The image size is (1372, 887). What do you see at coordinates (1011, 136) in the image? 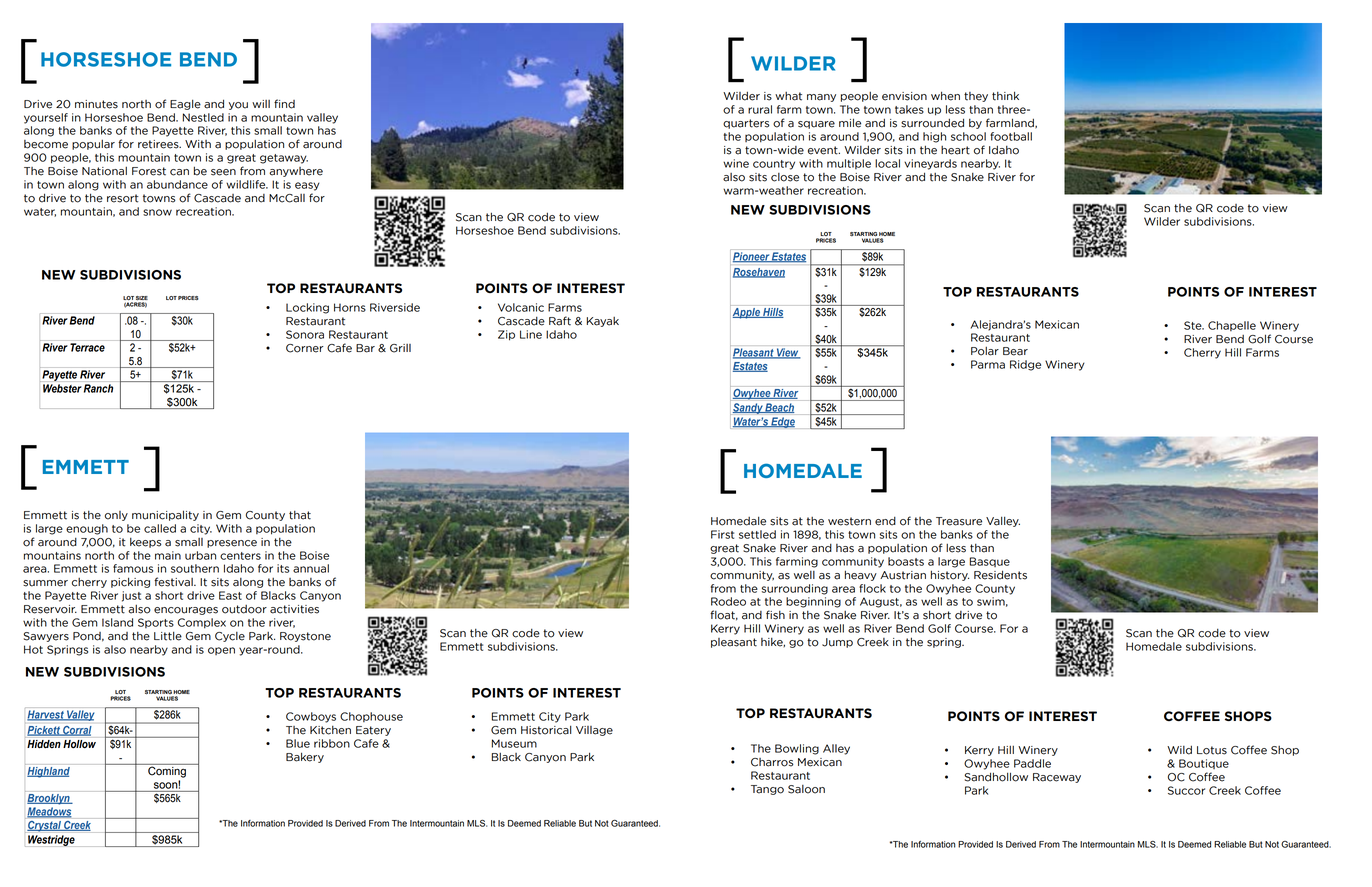
I see `football` at bounding box center [1011, 136].
